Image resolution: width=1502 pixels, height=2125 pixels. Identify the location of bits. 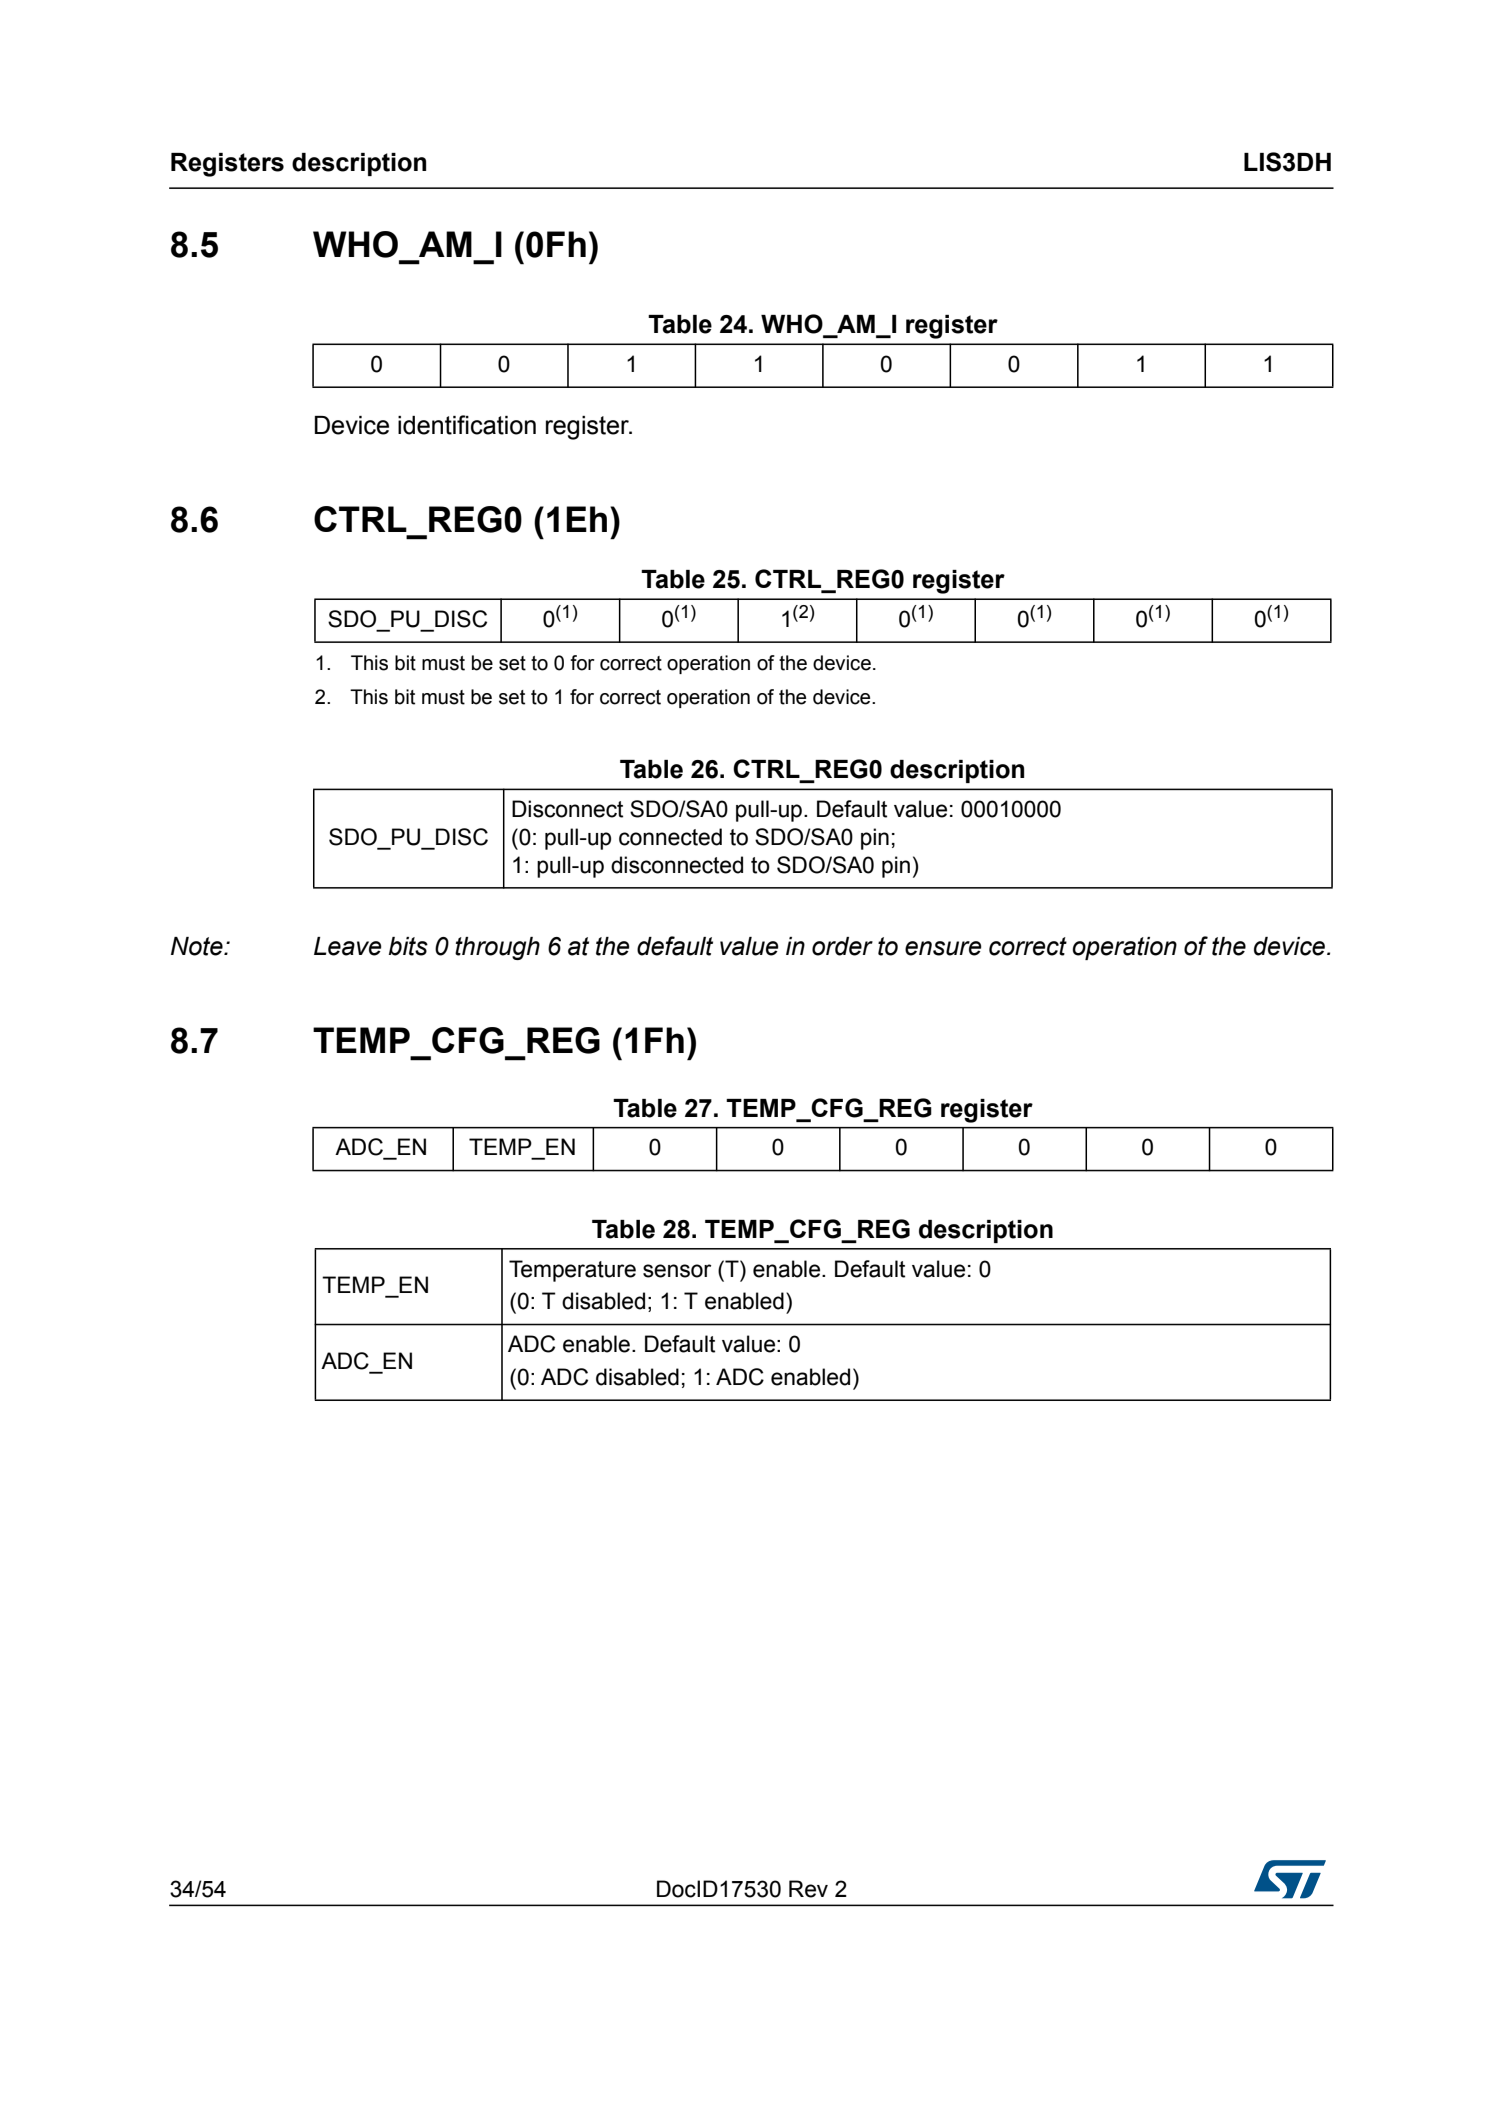
(408, 946).
